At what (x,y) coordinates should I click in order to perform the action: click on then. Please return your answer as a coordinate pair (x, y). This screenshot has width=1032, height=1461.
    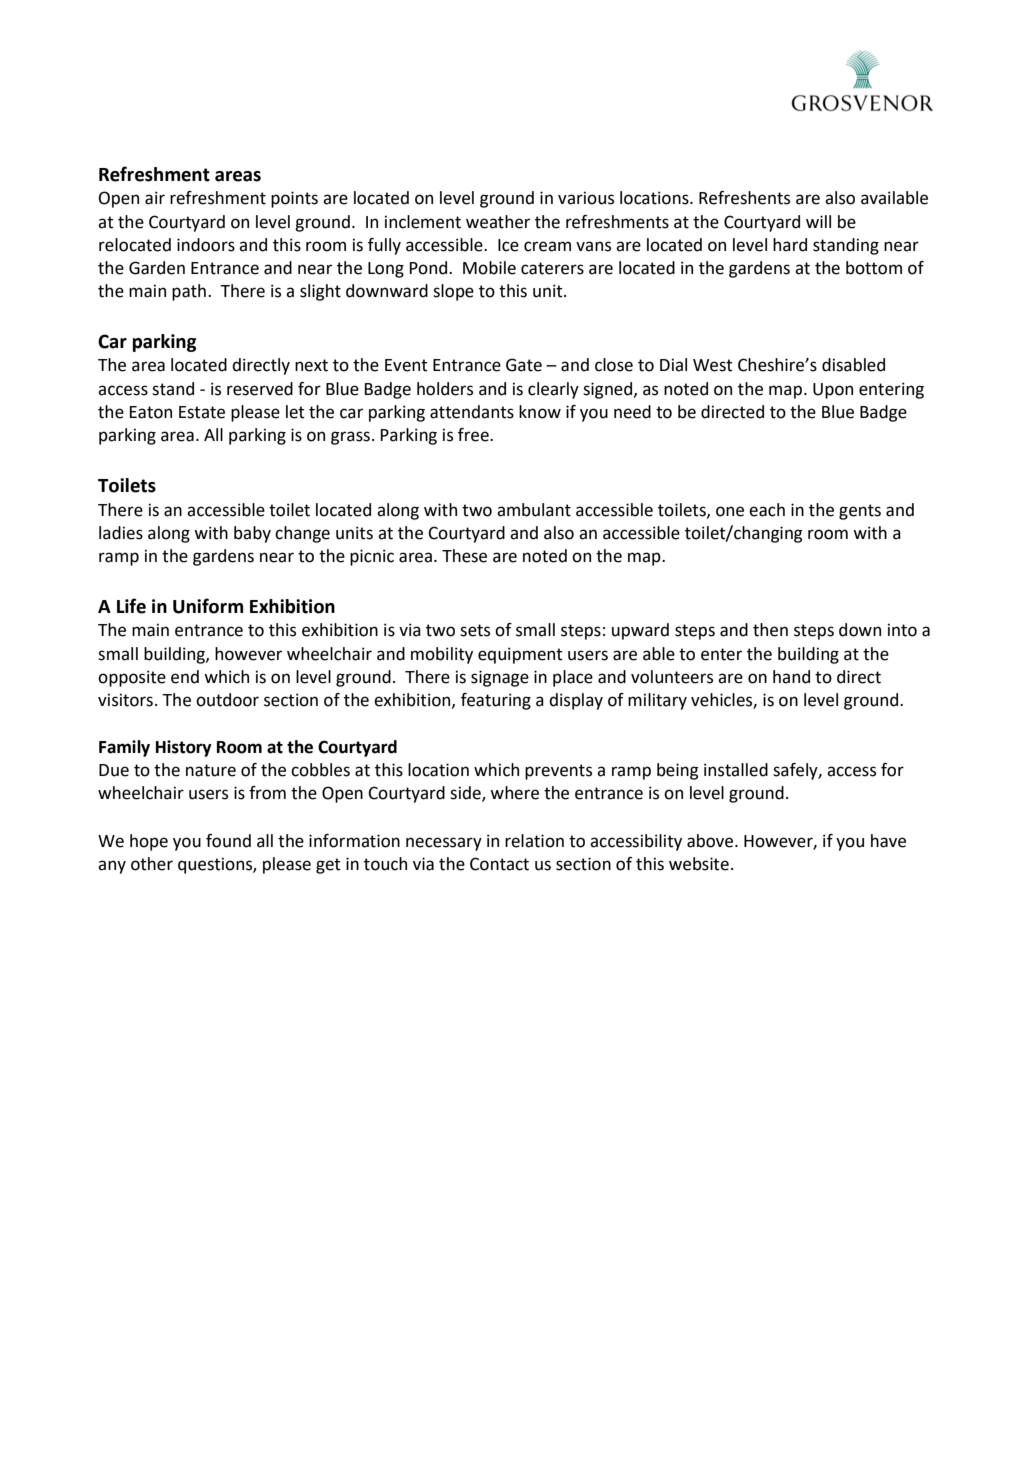
    Looking at the image, I should click on (770, 630).
